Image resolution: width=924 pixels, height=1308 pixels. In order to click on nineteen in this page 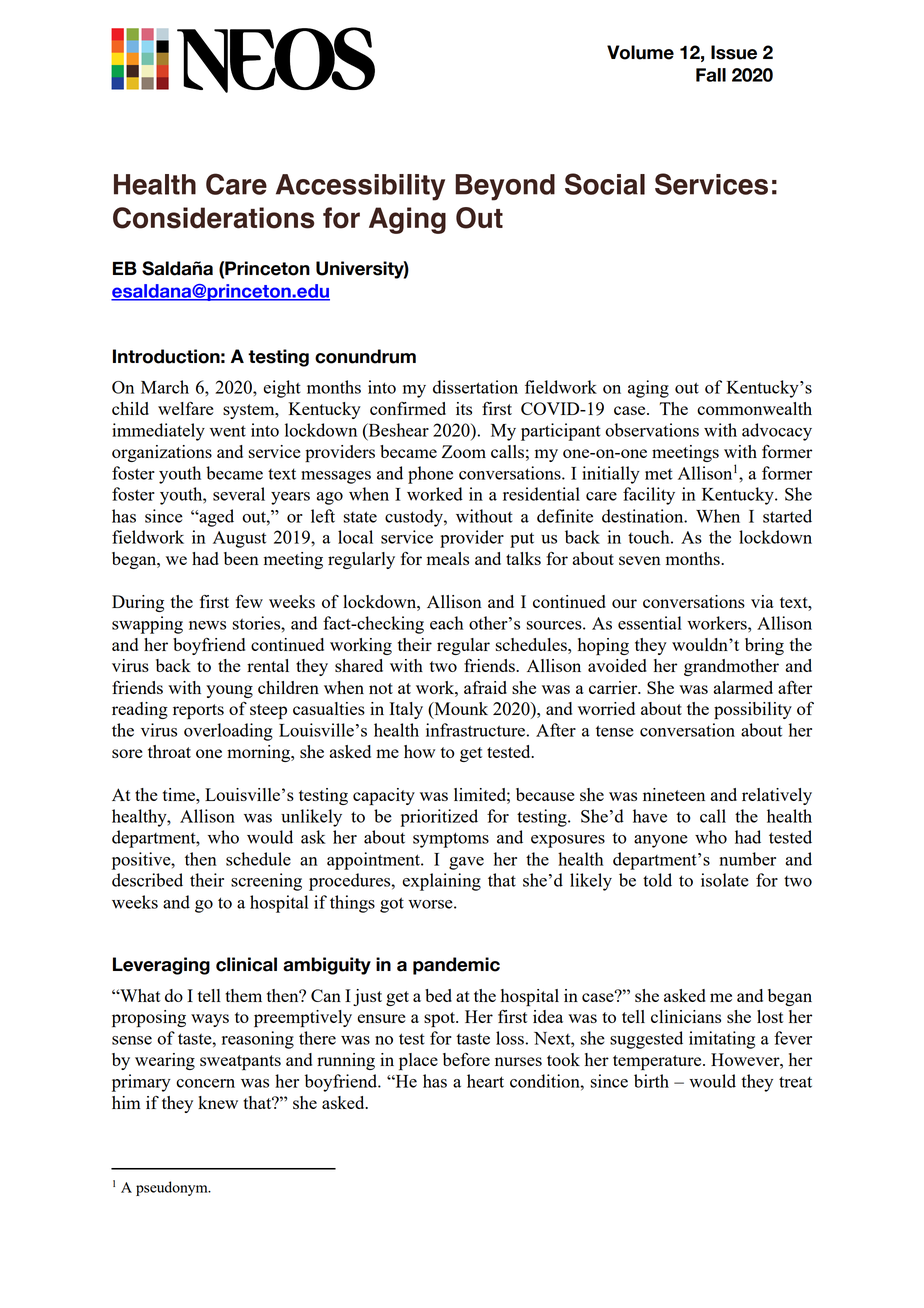, I will do `click(674, 794)`.
